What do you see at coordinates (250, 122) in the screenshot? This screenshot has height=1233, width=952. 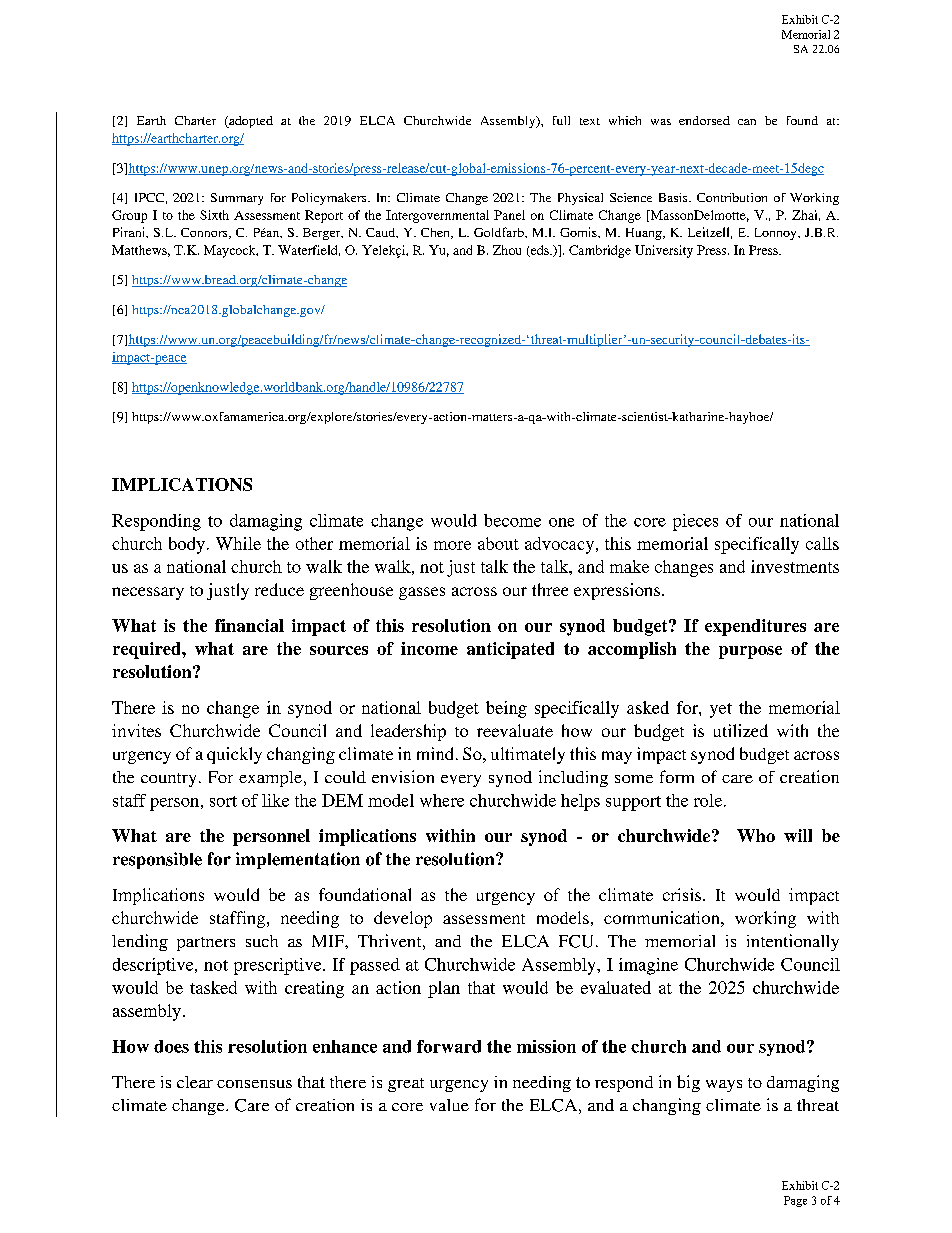 I see `adopted` at bounding box center [250, 122].
